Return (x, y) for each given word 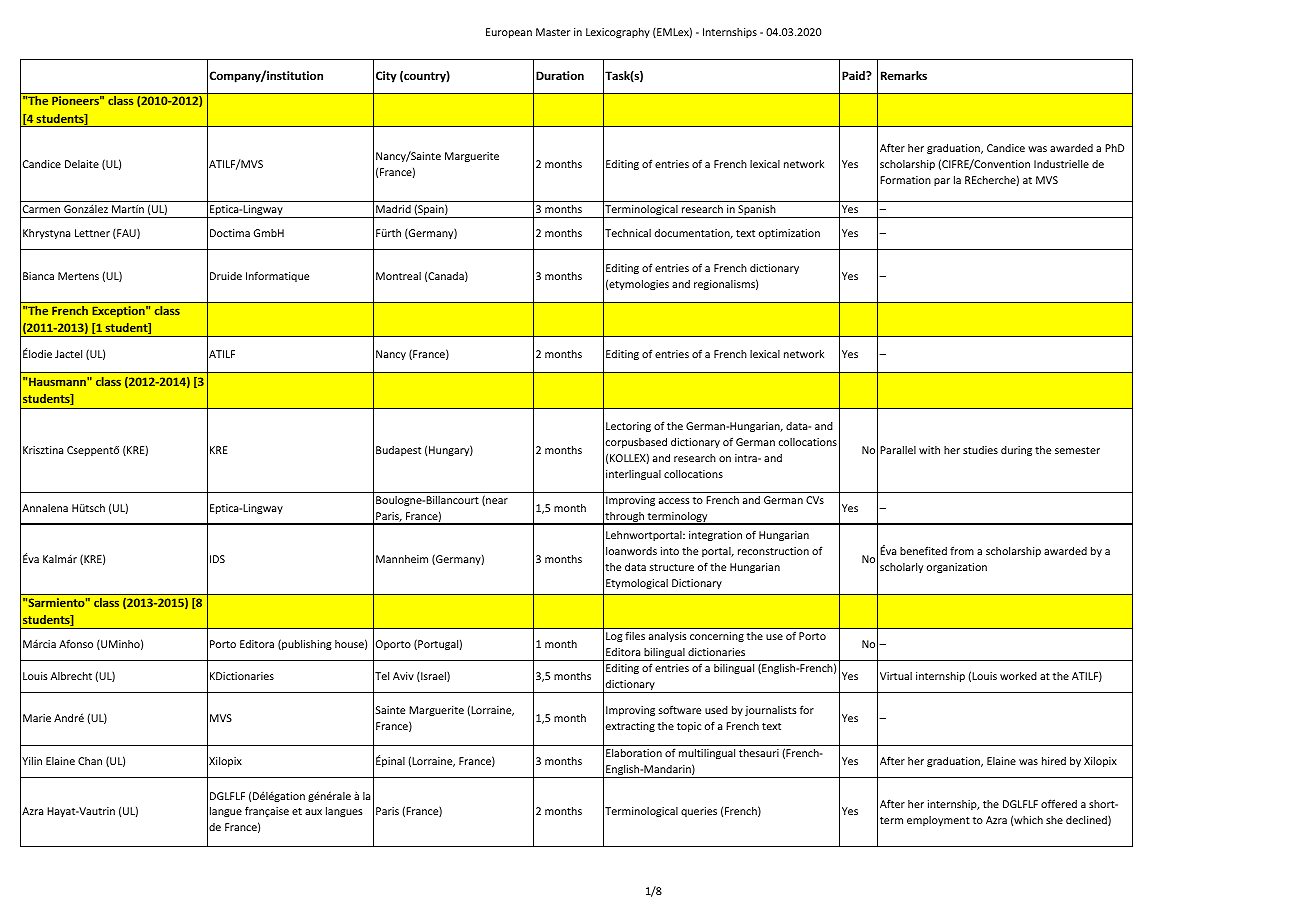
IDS (217, 559)
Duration (560, 75)
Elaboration (634, 753)
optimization (789, 234)
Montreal (398, 276)
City (386, 77)
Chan (90, 761)
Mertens (78, 276)
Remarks (904, 75)
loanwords (631, 551)
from (962, 550)
